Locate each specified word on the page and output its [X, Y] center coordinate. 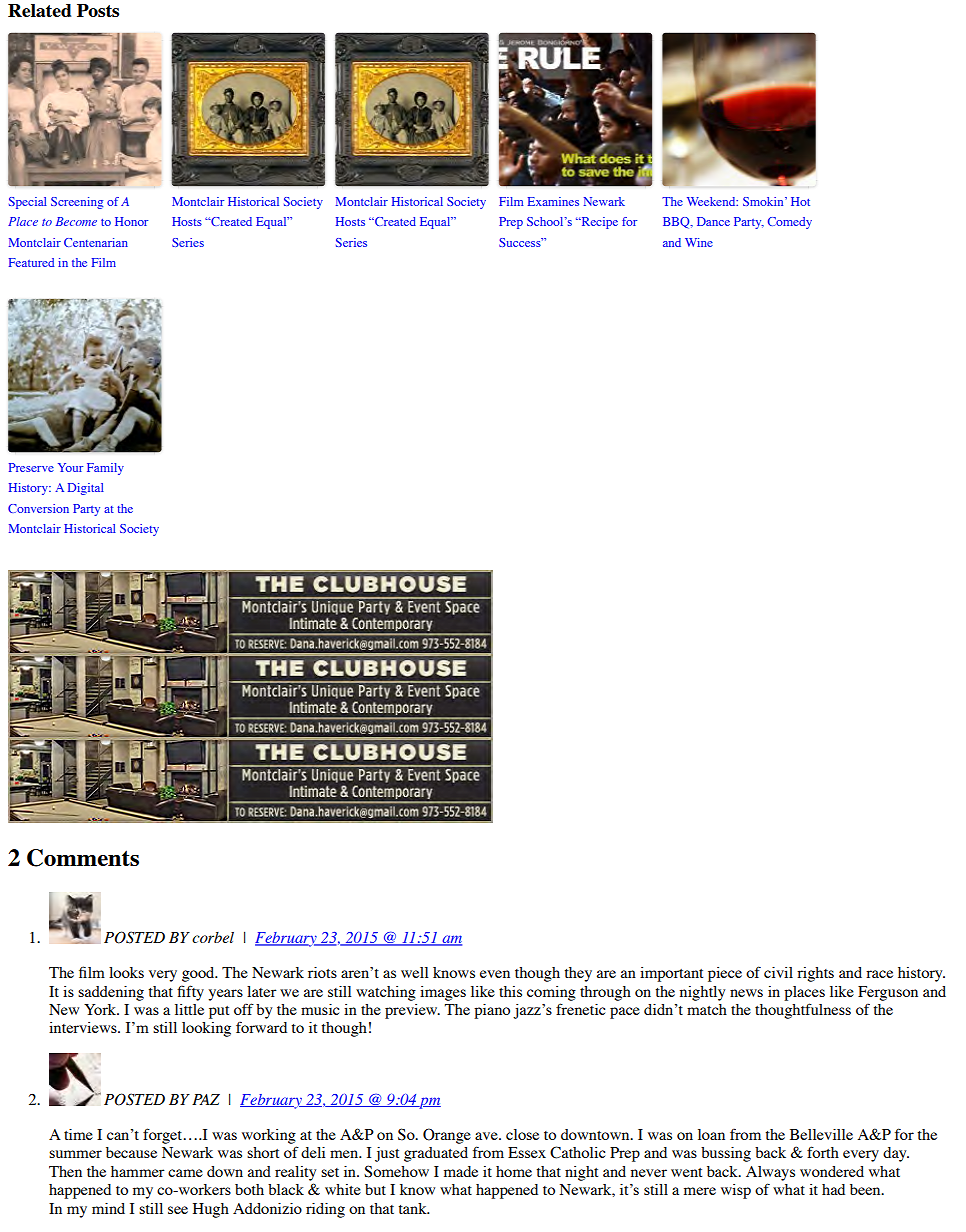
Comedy [790, 223]
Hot [800, 201]
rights [815, 974]
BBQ [677, 223]
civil [778, 972]
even [495, 974]
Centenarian [96, 242]
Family [105, 469]
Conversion [38, 508]
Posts [98, 10]
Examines [553, 201]
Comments [83, 858]
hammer [138, 1171]
